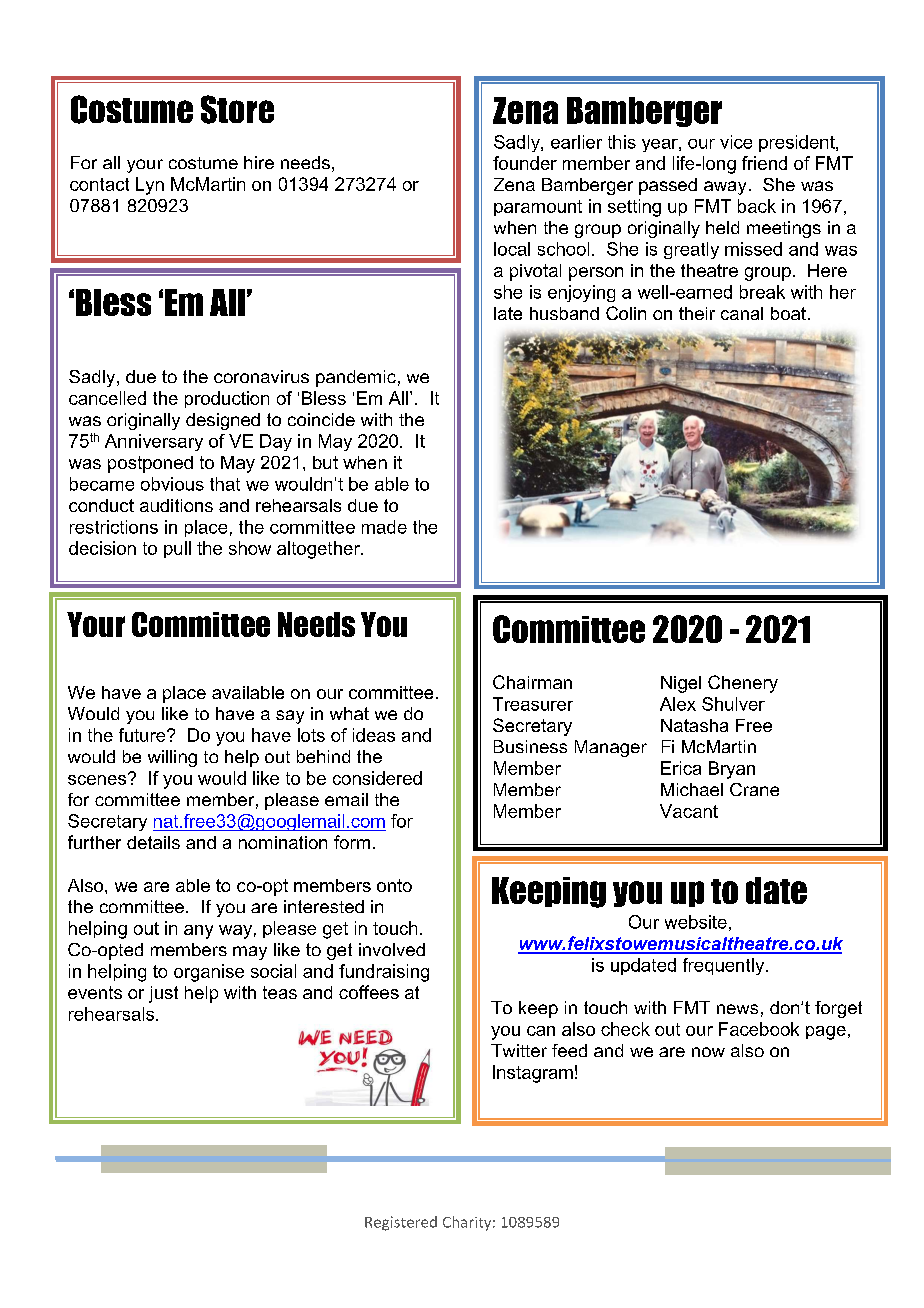 This screenshot has width=924, height=1308. Describe the element at coordinates (227, 399) in the screenshot. I see `production` at that location.
